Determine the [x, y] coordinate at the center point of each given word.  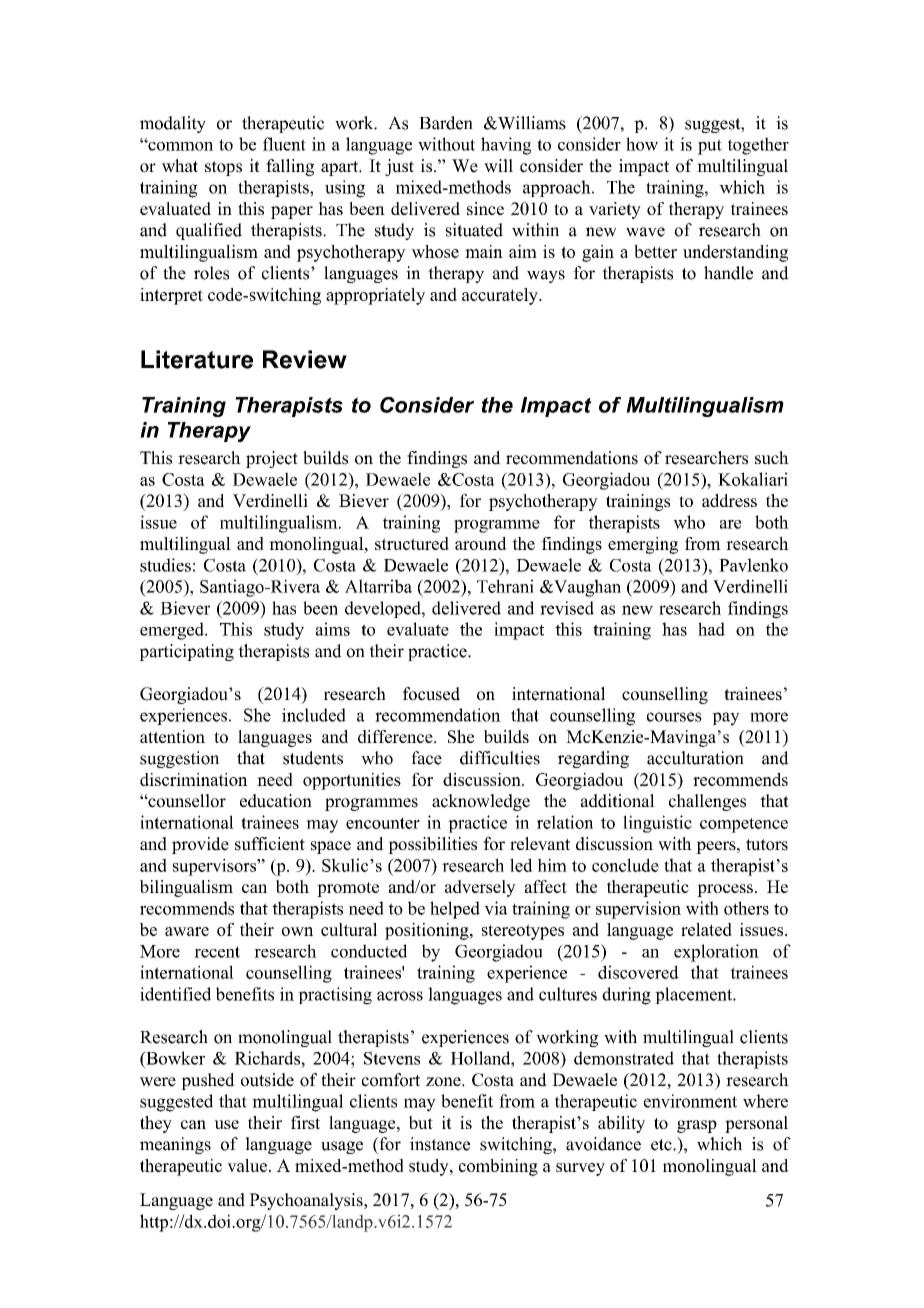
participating [187, 652]
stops [223, 168]
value [247, 1165]
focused [431, 694]
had [711, 629]
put [710, 147]
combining [498, 1167]
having [506, 146]
